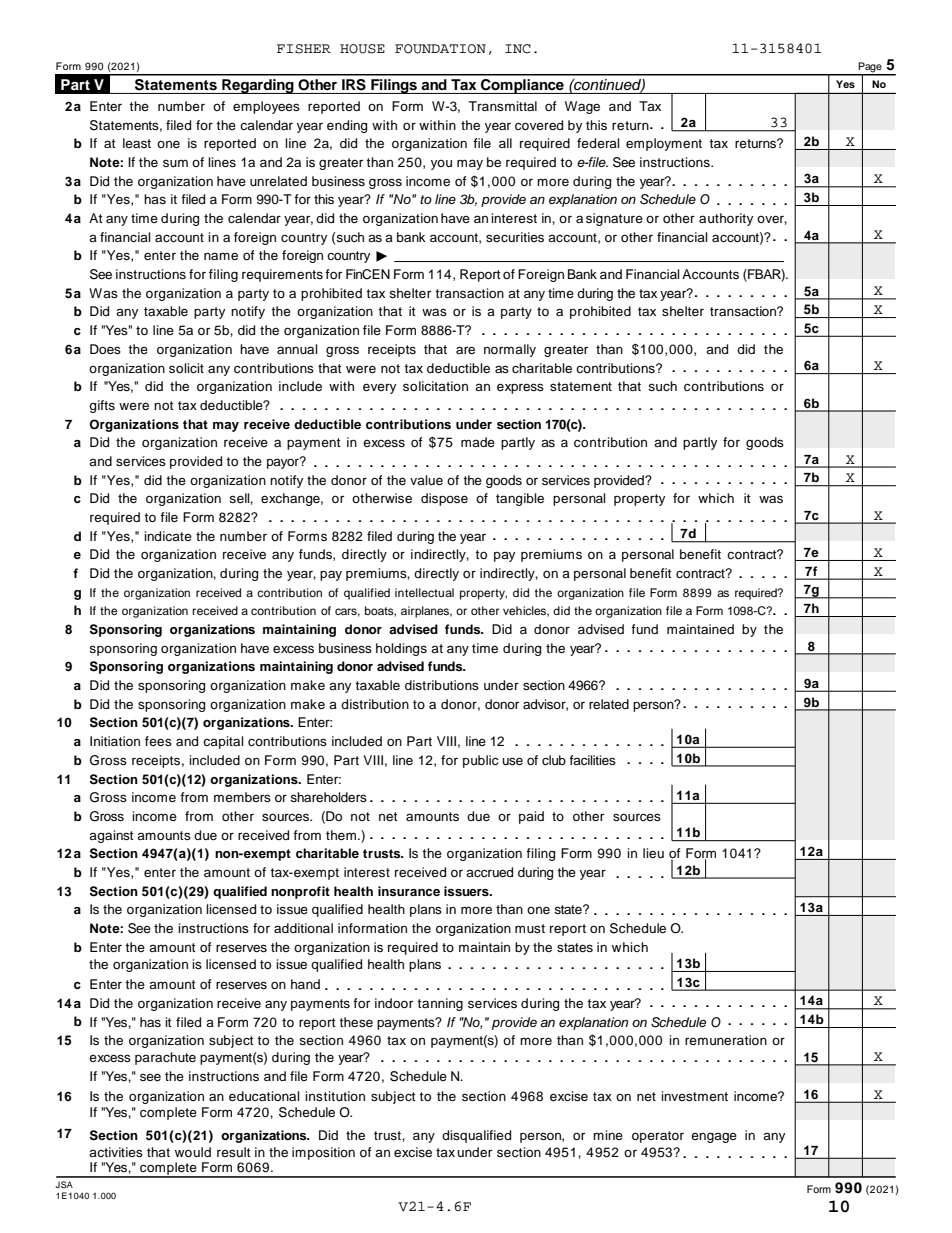 This image has height=1233, width=952. Describe the element at coordinates (362, 49) in the image. I see `HOUSE` at that location.
